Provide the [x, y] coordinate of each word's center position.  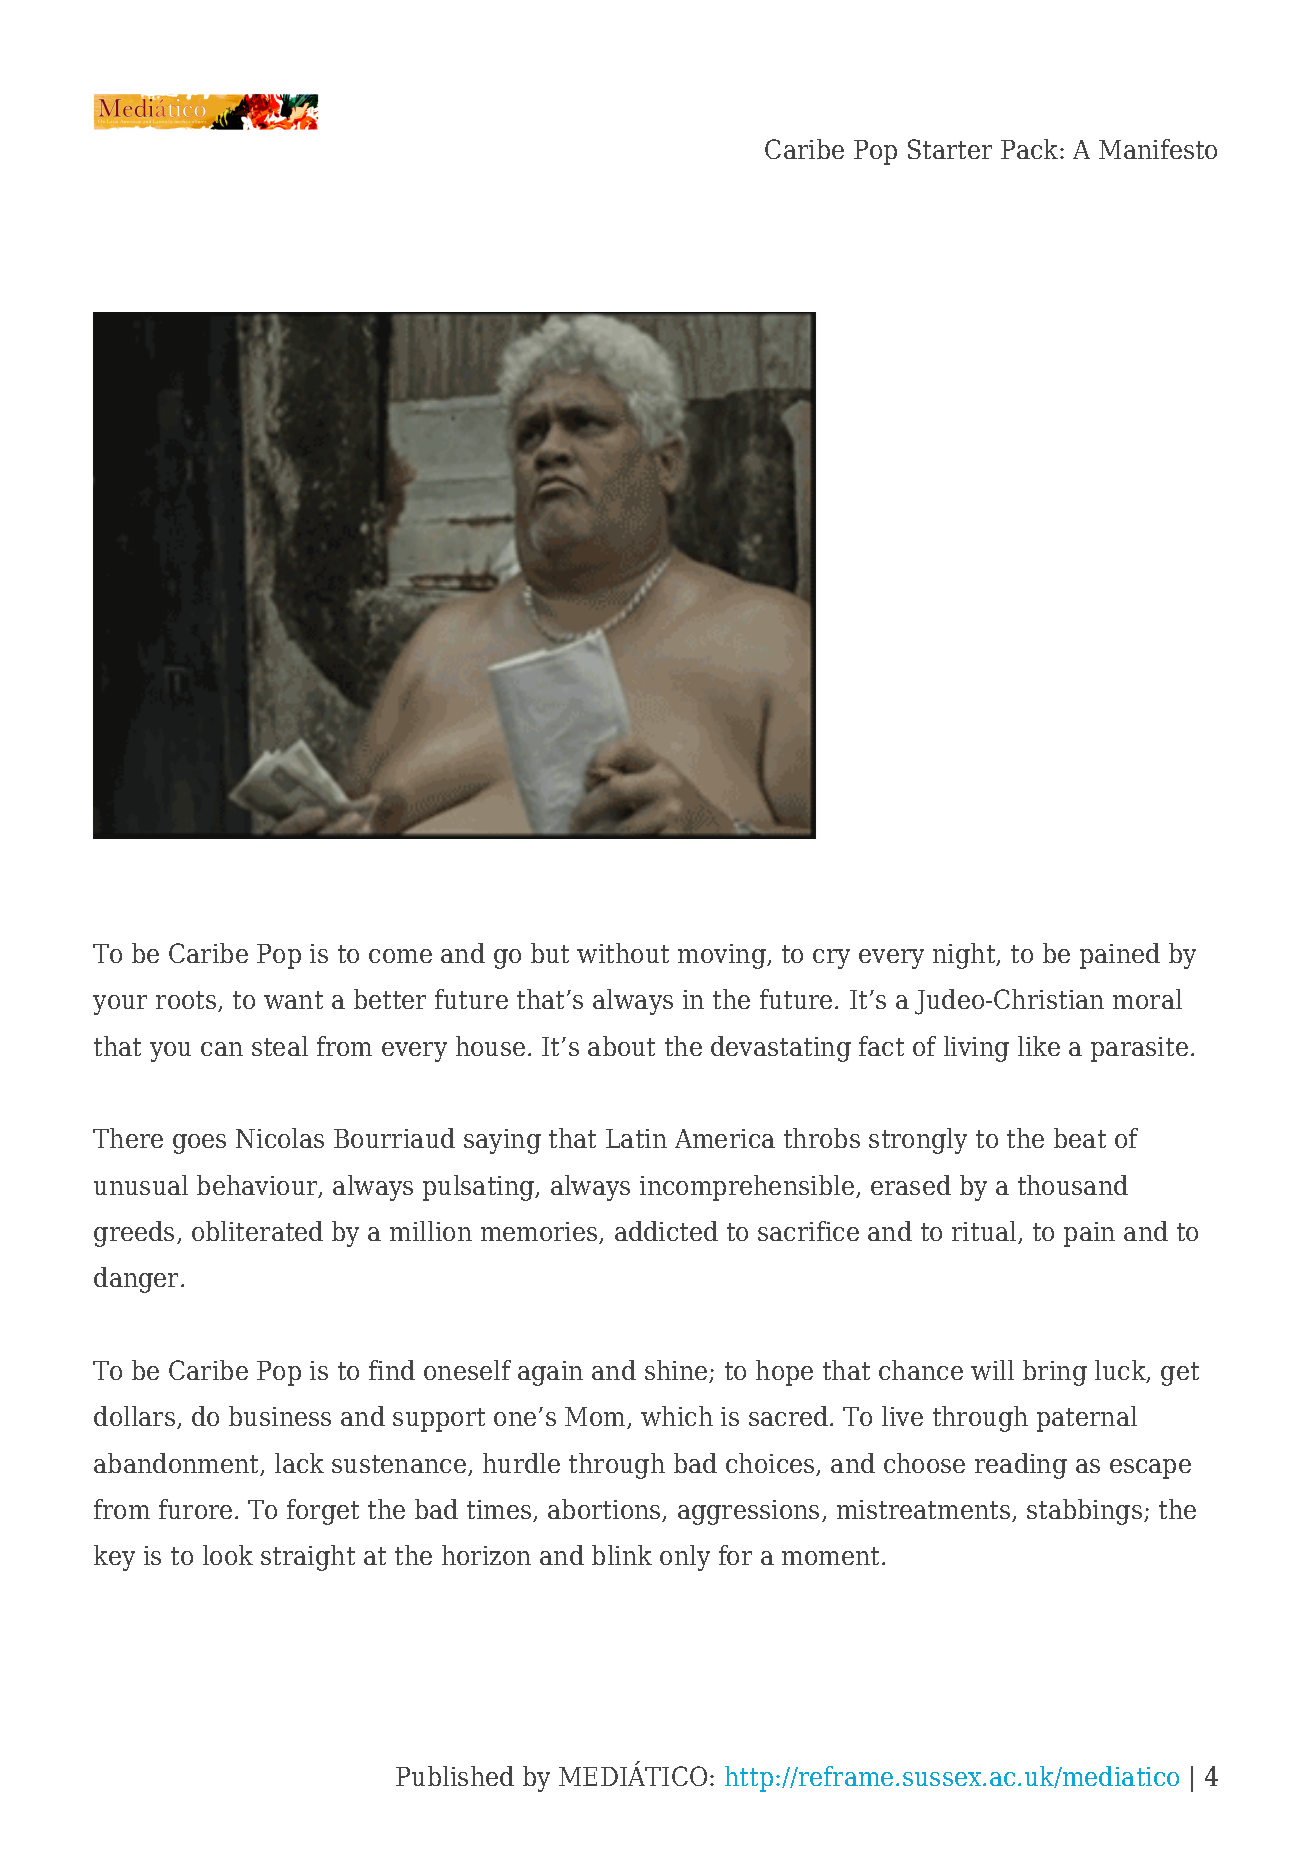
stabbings [1086, 1512]
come [400, 956]
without [623, 953]
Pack [1031, 149]
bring [1055, 1373]
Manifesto [1158, 149]
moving [723, 956]
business [280, 1416]
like [1039, 1046]
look [228, 1555]
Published [455, 1776]
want [293, 1000]
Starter [950, 149]
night [965, 956]
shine [677, 1371]
